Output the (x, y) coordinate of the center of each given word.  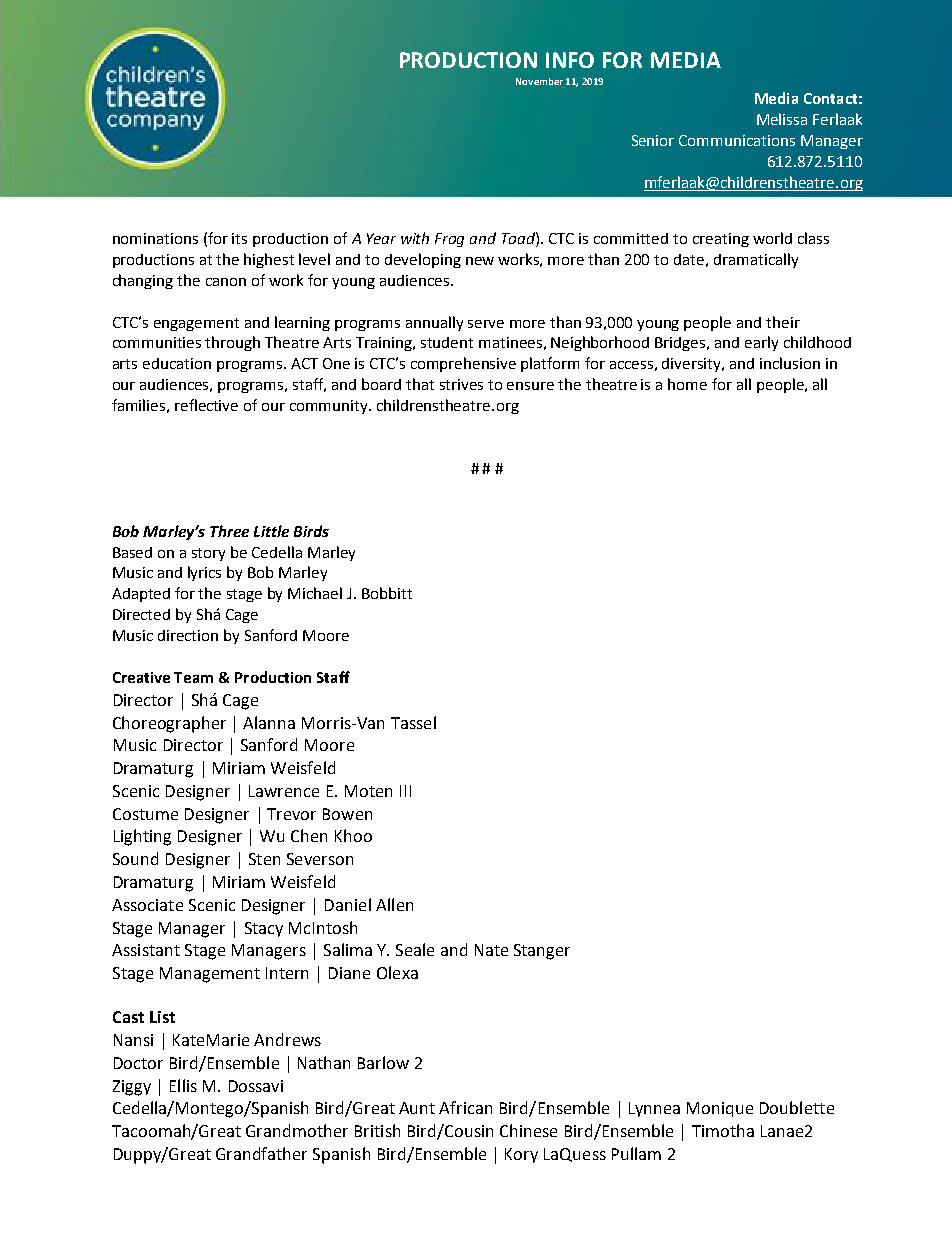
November (539, 81)
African (465, 1107)
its (239, 238)
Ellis (183, 1085)
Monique (720, 1109)
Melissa (782, 119)
